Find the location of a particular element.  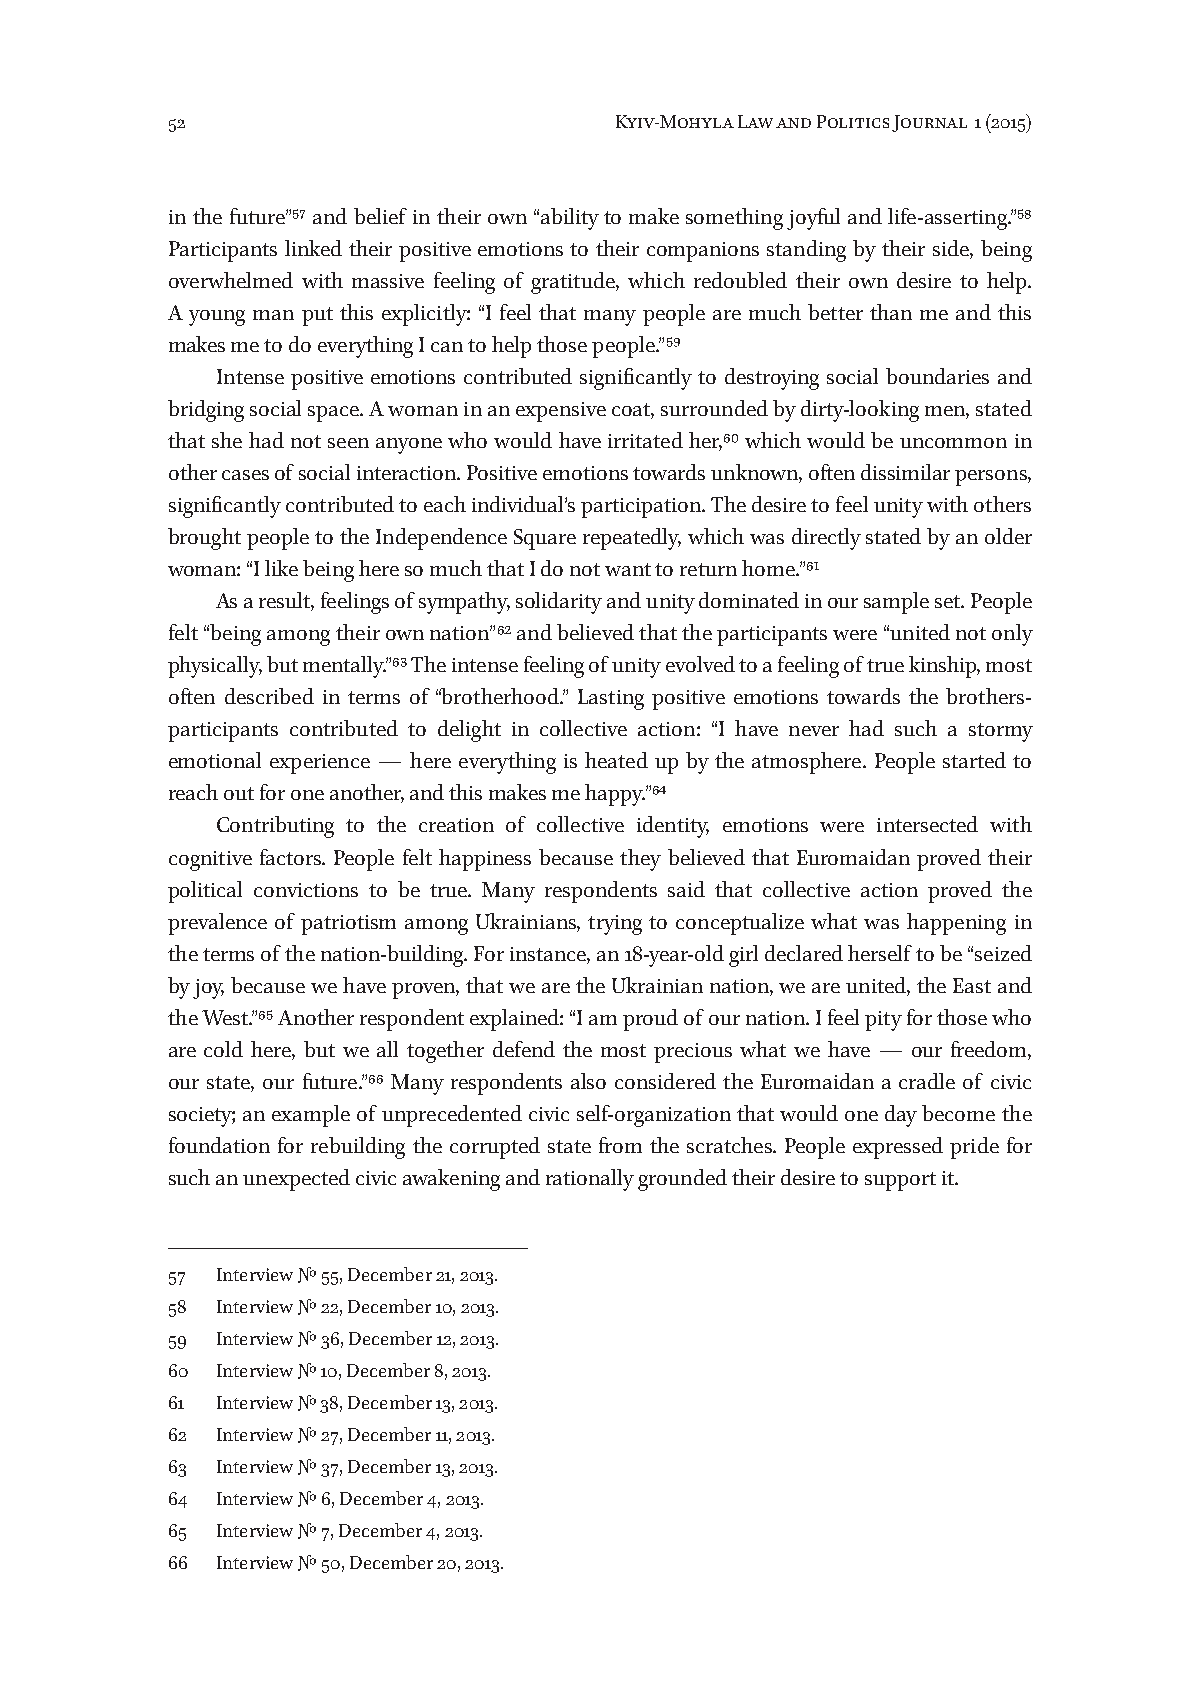

space is located at coordinates (334, 414).
